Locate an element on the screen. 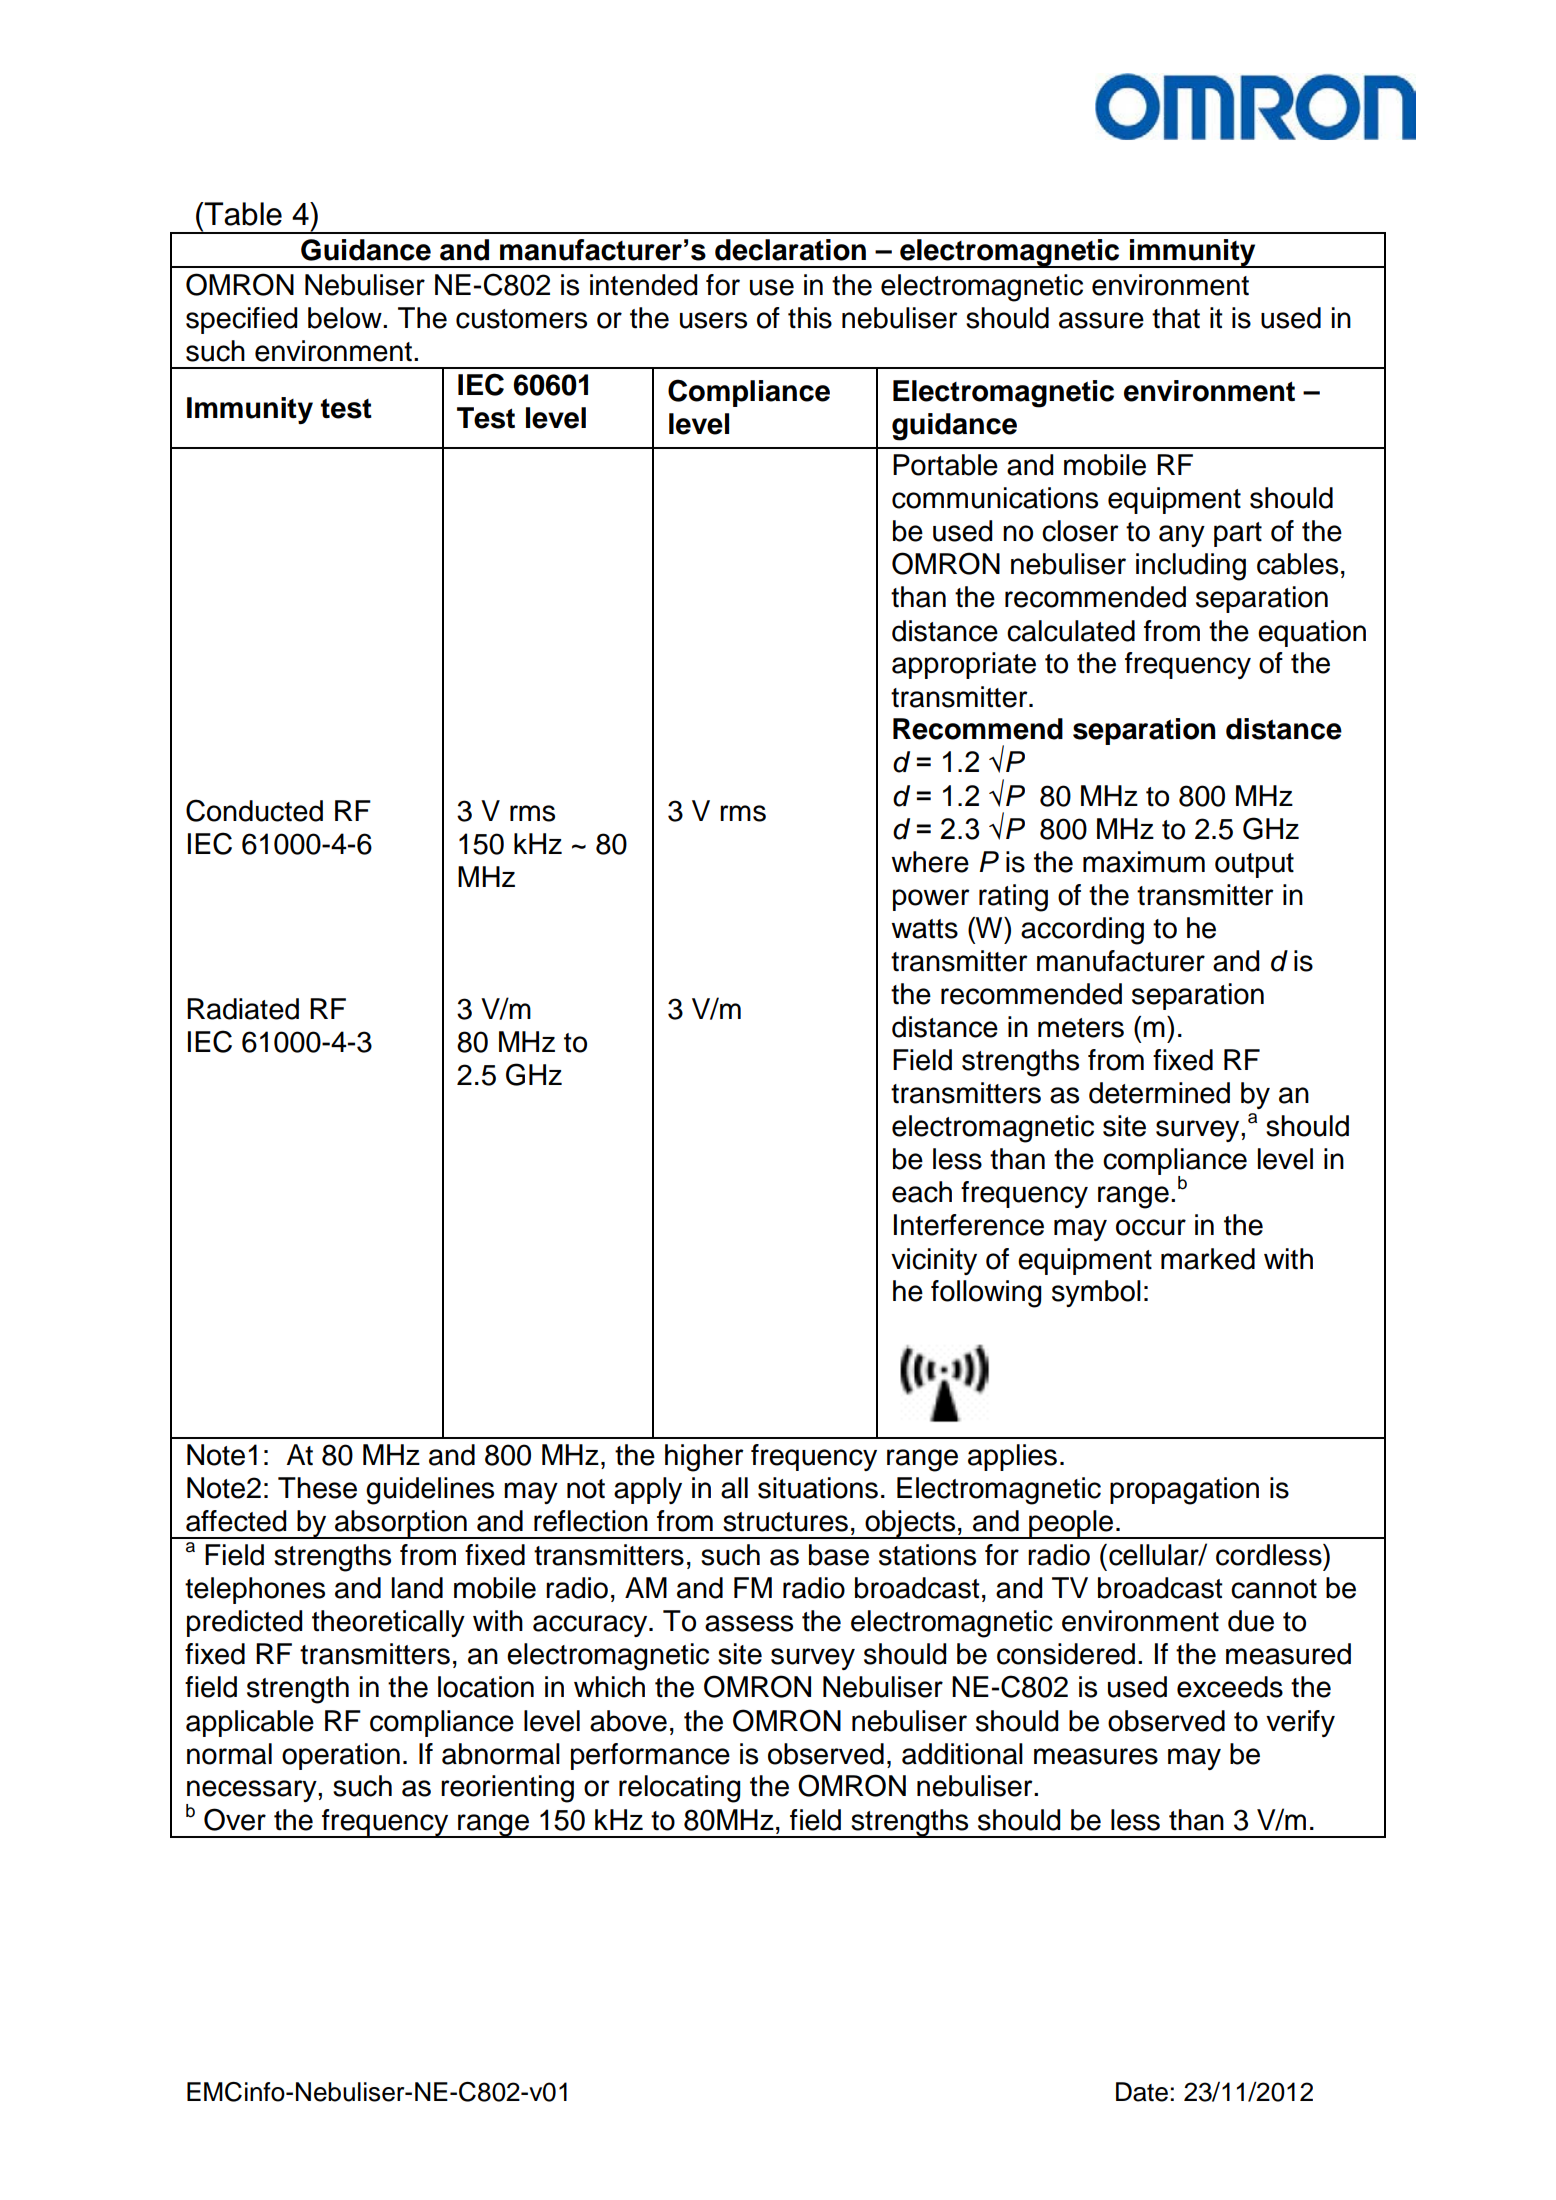 The height and width of the screenshot is (2200, 1556). below is located at coordinates (346, 318).
